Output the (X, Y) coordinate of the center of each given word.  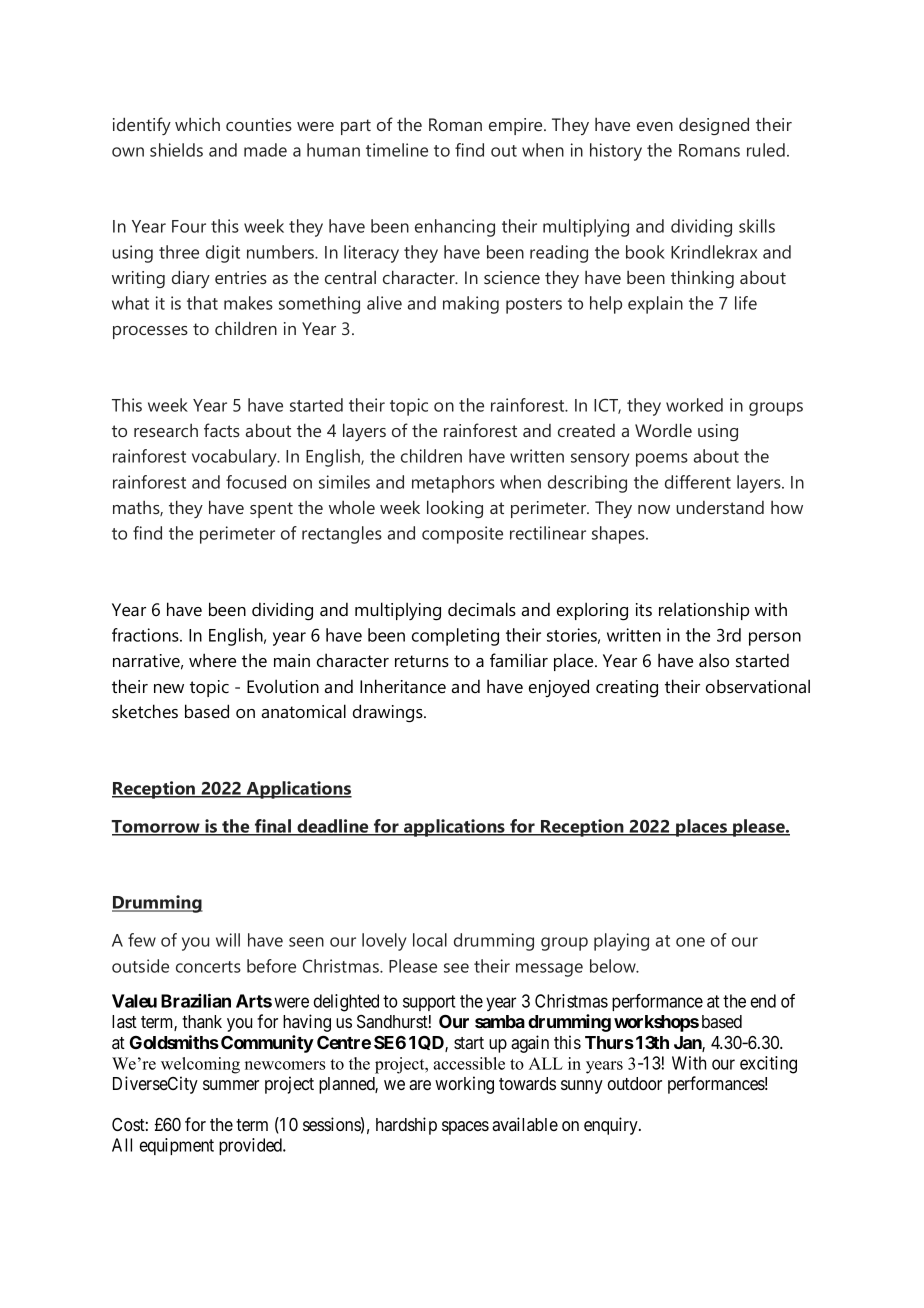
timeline (397, 150)
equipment (177, 1146)
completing (455, 637)
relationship (704, 611)
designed (714, 126)
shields (176, 150)
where (212, 660)
